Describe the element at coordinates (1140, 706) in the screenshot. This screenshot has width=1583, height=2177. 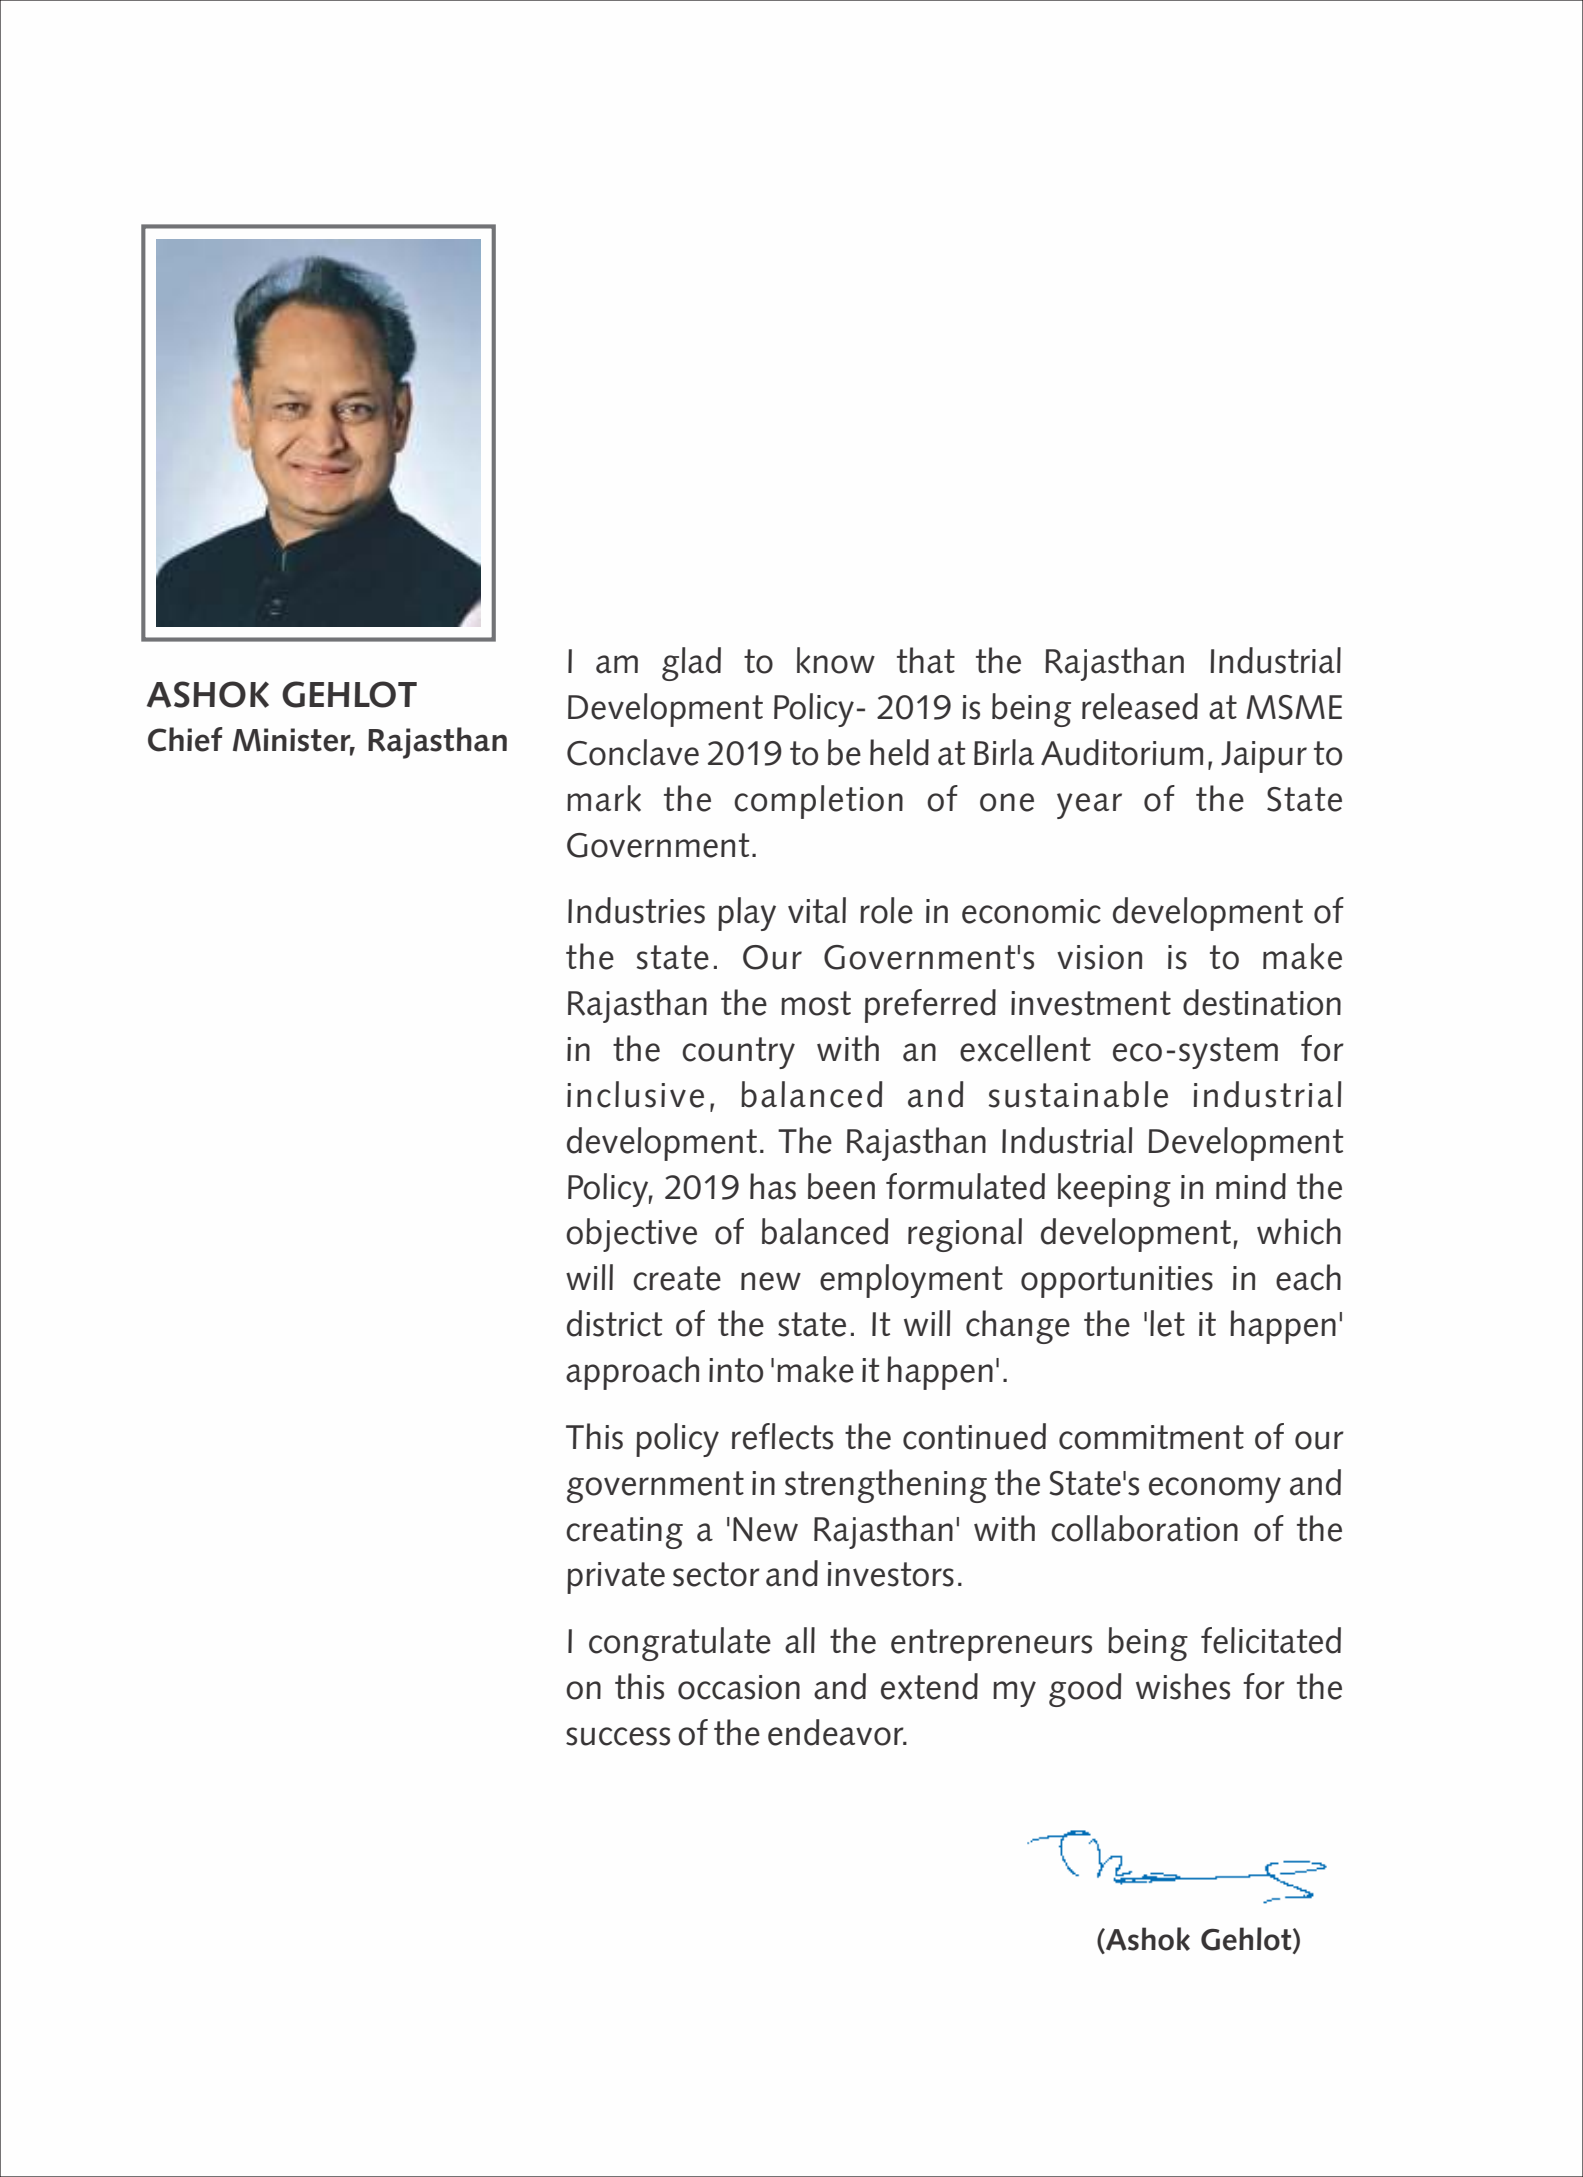
I see `released` at that location.
